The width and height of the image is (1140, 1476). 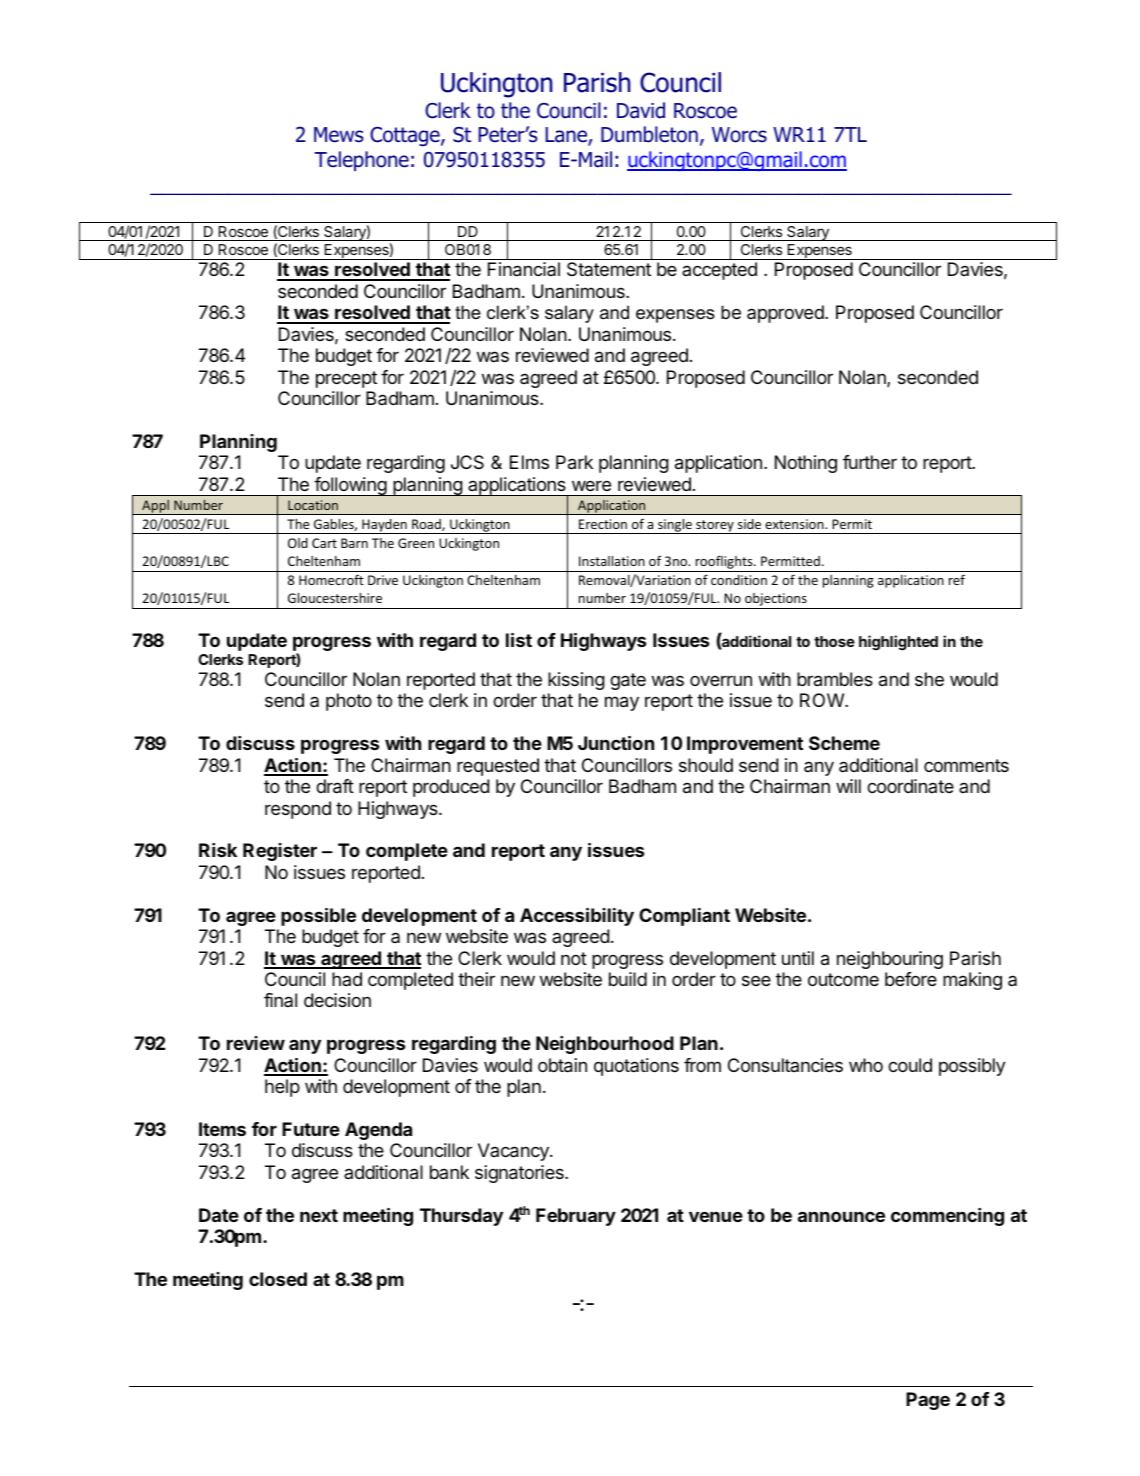 What do you see at coordinates (641, 110) in the image?
I see `David` at bounding box center [641, 110].
